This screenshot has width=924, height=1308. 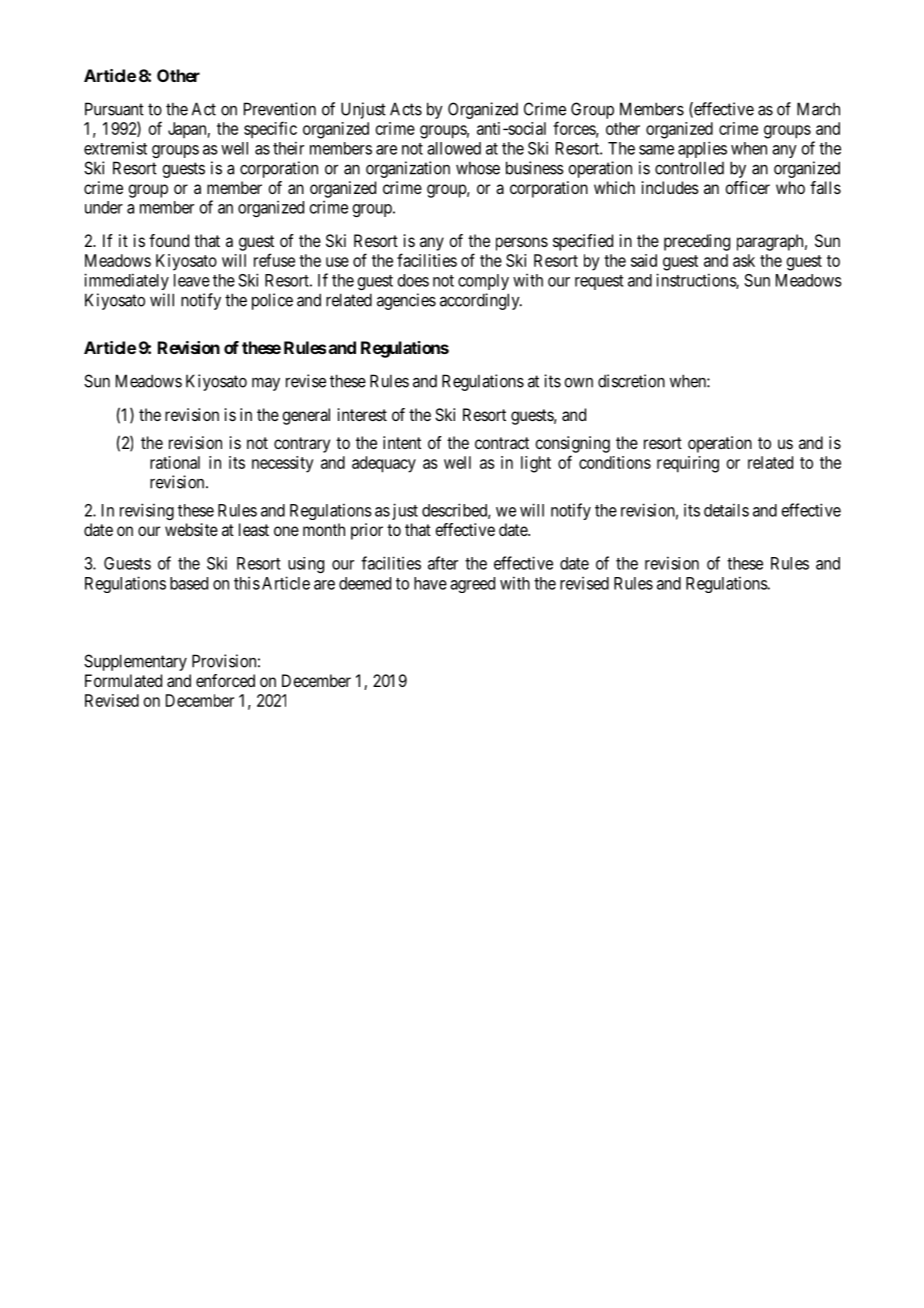 What do you see at coordinates (454, 148) in the screenshot?
I see `allowed` at bounding box center [454, 148].
